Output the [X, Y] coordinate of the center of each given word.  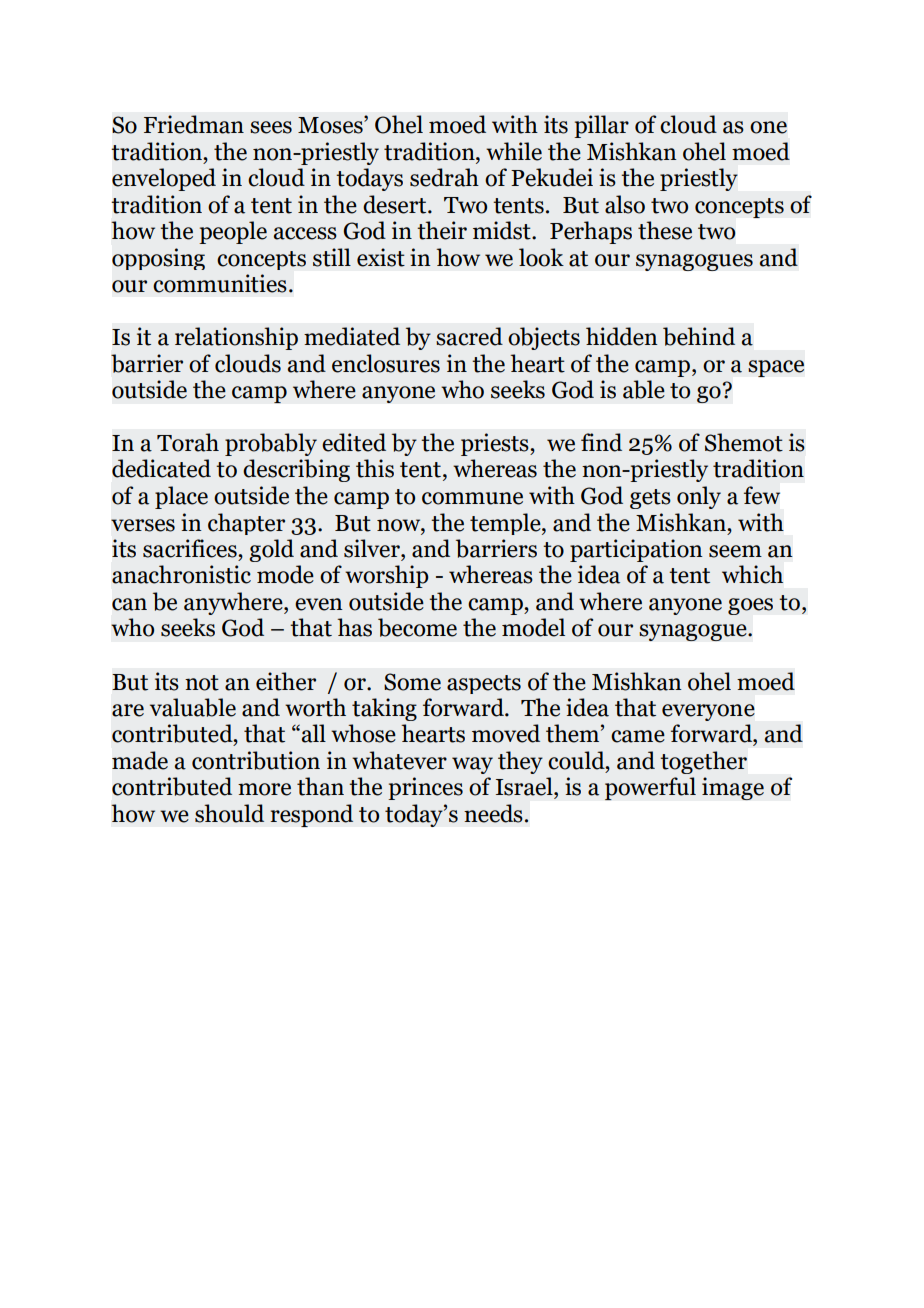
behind [699, 336]
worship [387, 576]
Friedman [194, 124]
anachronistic [181, 574]
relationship [236, 338]
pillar [601, 126]
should [229, 813]
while [514, 151]
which [752, 574]
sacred [469, 336]
